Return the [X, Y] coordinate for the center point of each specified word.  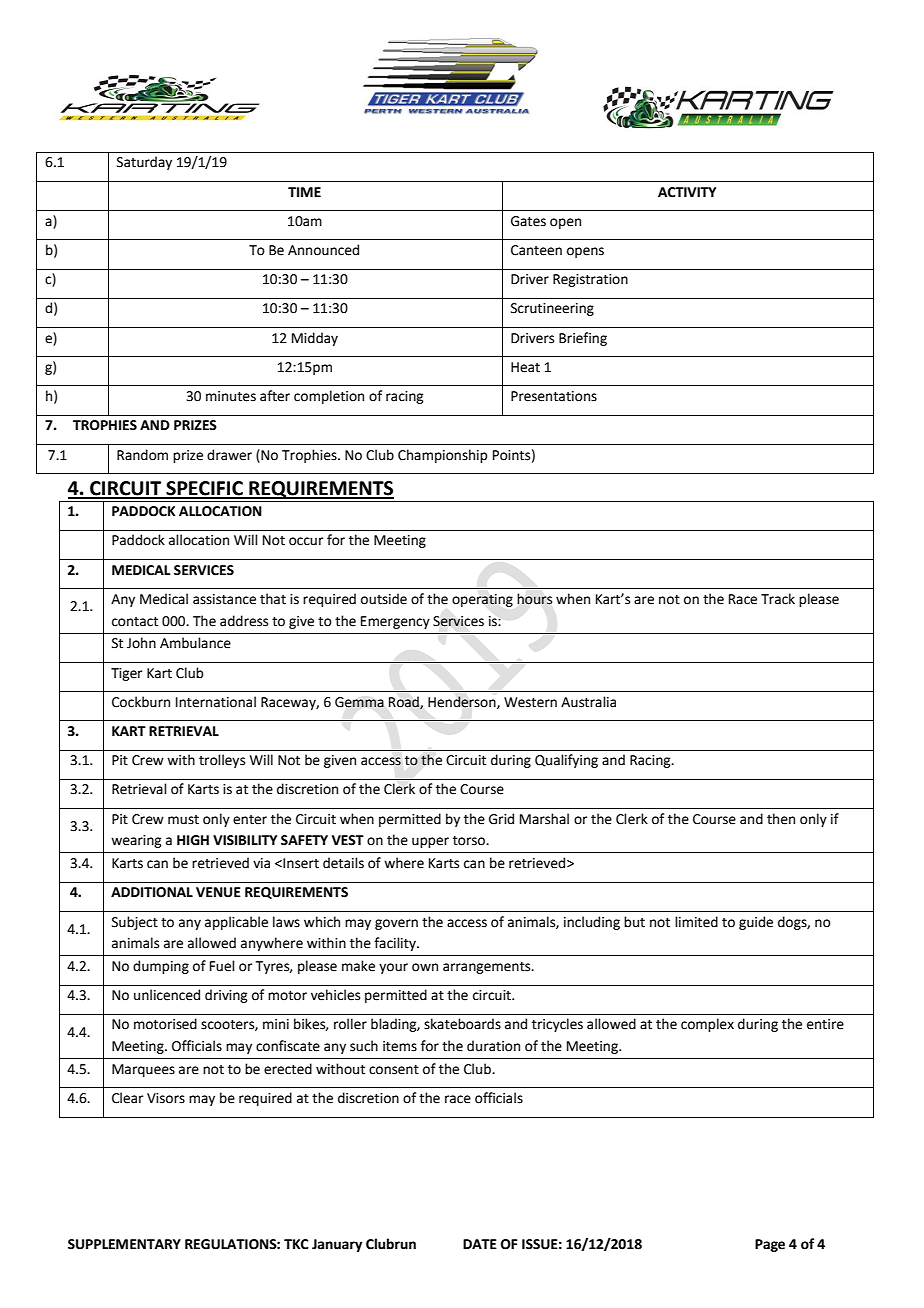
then [781, 819]
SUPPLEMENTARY [124, 1244]
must [183, 820]
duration [493, 1046]
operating [482, 600]
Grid [501, 819]
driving [226, 996]
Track [778, 599]
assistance [224, 599]
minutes [231, 396]
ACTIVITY [687, 192]
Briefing [583, 339]
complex [707, 1025]
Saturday [144, 163]
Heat [525, 367]
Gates [528, 221]
